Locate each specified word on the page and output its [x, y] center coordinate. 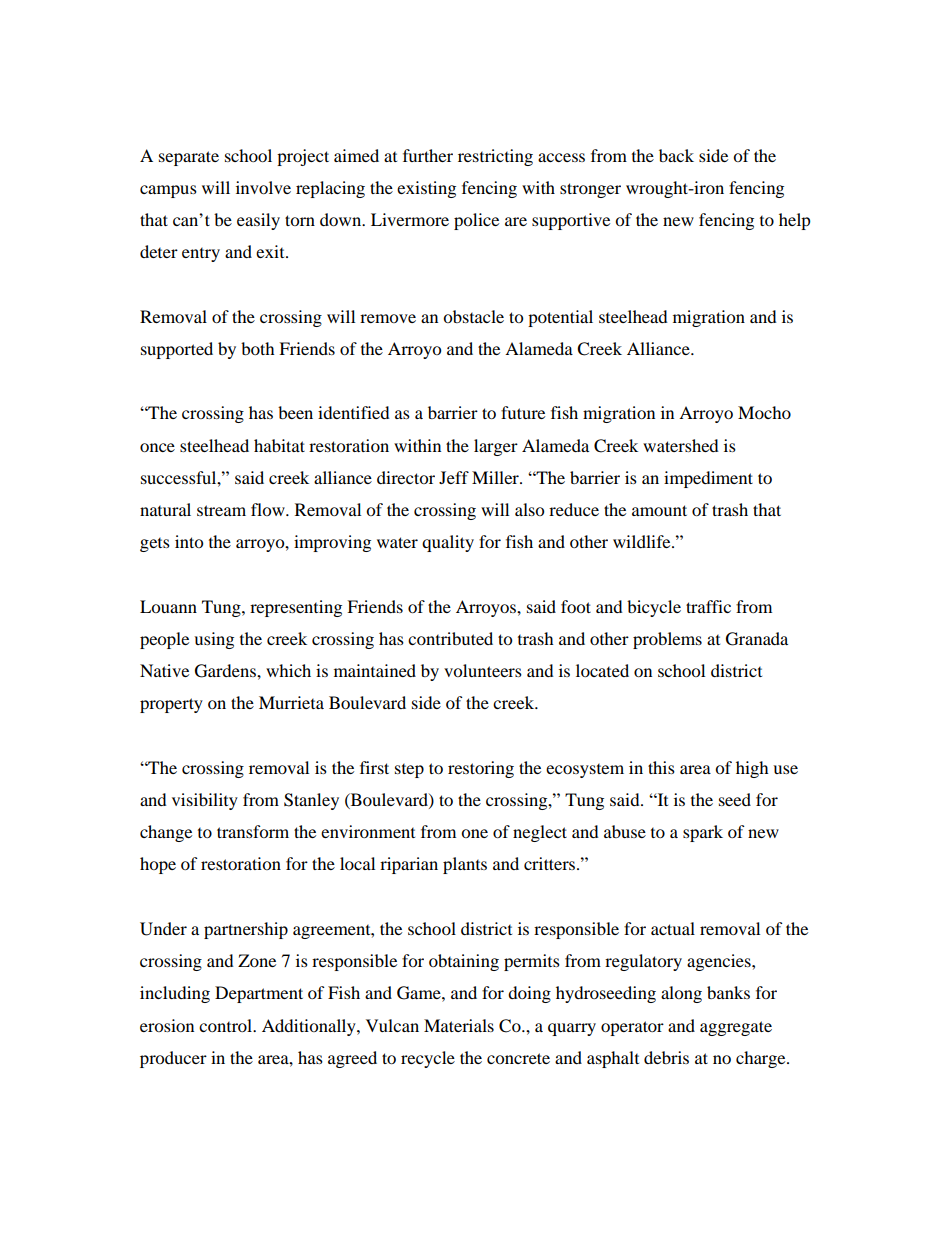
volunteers [483, 670]
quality [448, 543]
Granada [757, 639]
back [676, 155]
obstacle [473, 316]
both [258, 348]
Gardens [226, 671]
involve [263, 187]
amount [659, 510]
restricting [495, 157]
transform [253, 831]
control [227, 1025]
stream [221, 510]
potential [560, 318]
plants [465, 865]
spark [703, 833]
